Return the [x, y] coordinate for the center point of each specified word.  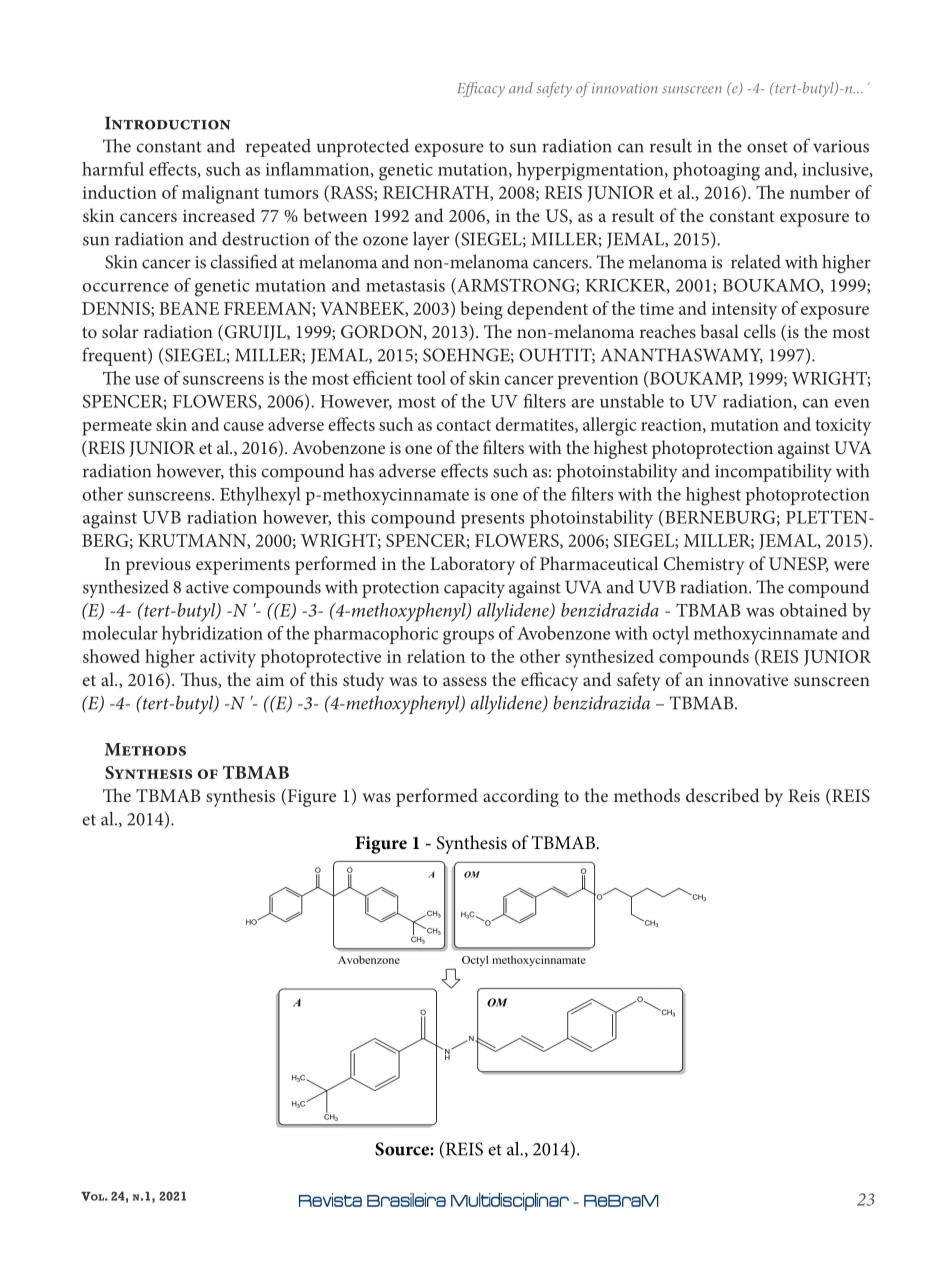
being [482, 310]
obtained [813, 610]
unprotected [362, 147]
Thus [200, 680]
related [756, 261]
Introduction [168, 123]
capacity [474, 589]
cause [244, 426]
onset [767, 147]
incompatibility [773, 472]
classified [243, 261]
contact [464, 425]
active [207, 587]
